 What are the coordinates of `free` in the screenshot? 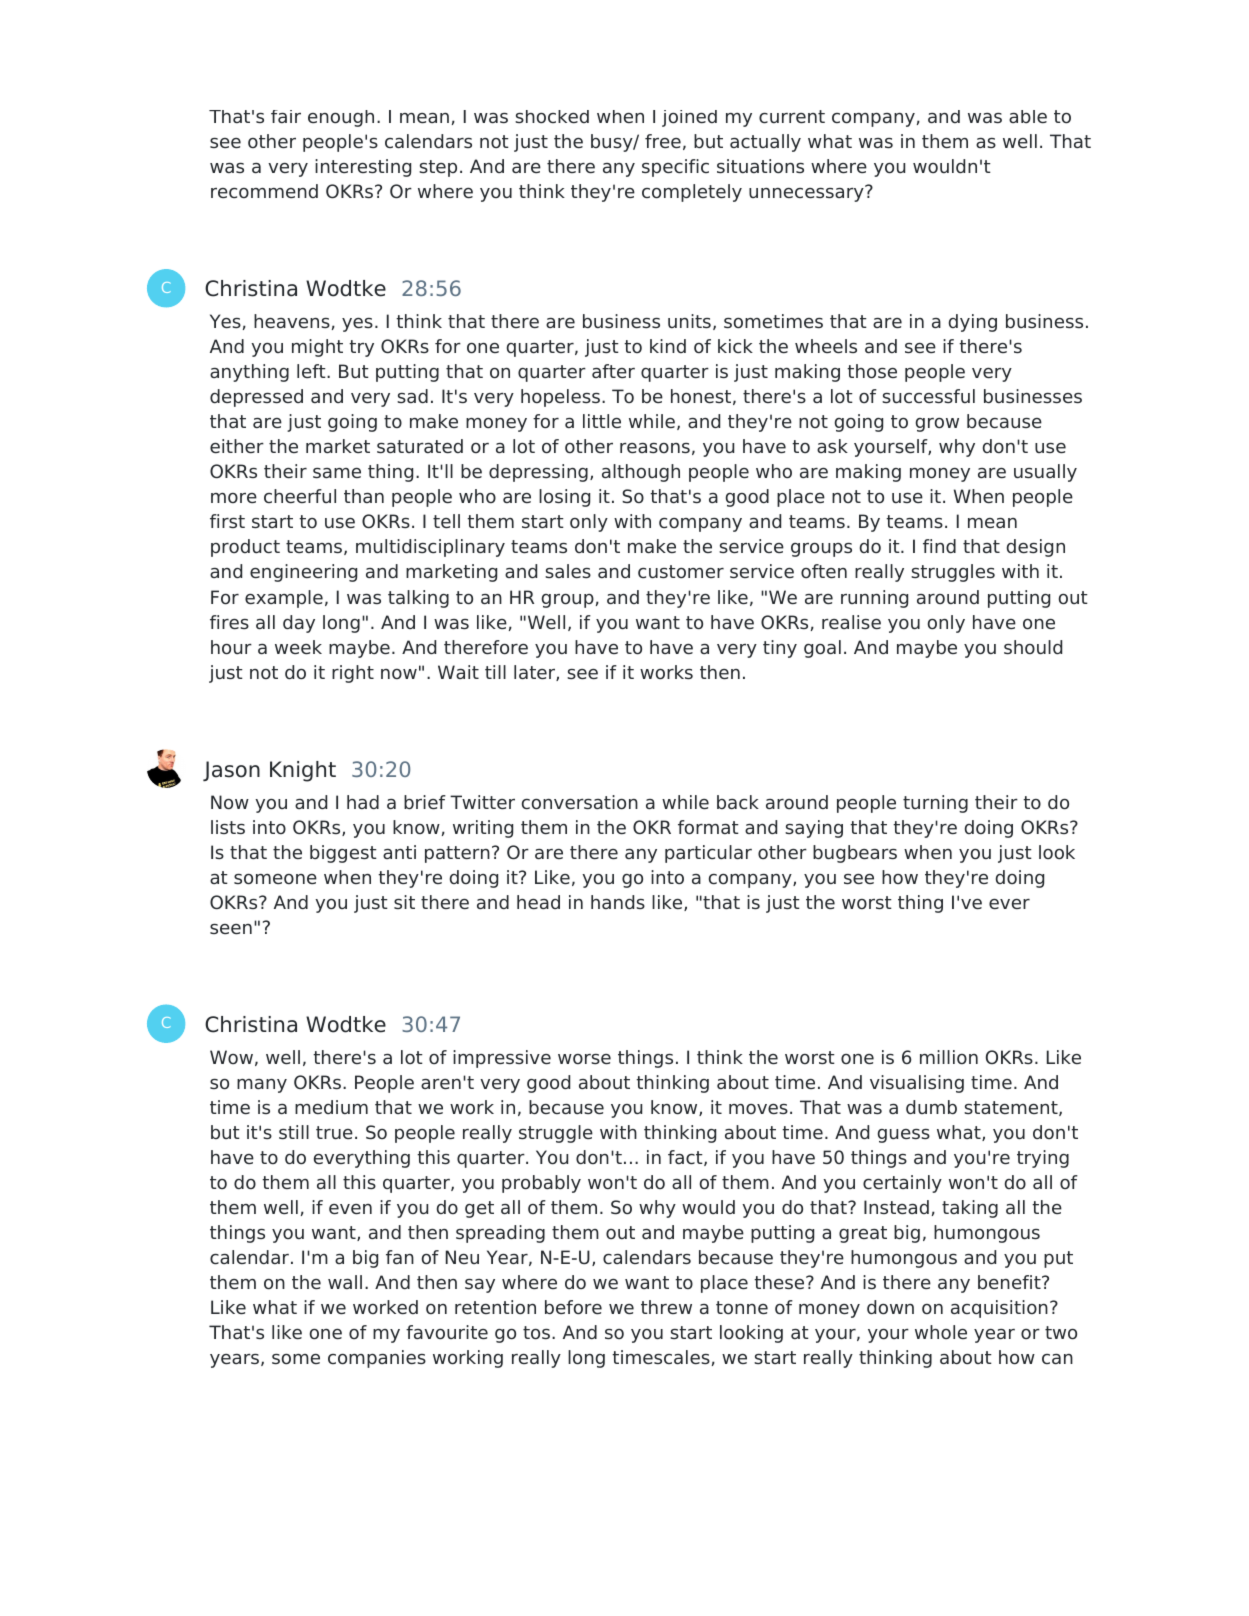 It's located at (663, 141).
